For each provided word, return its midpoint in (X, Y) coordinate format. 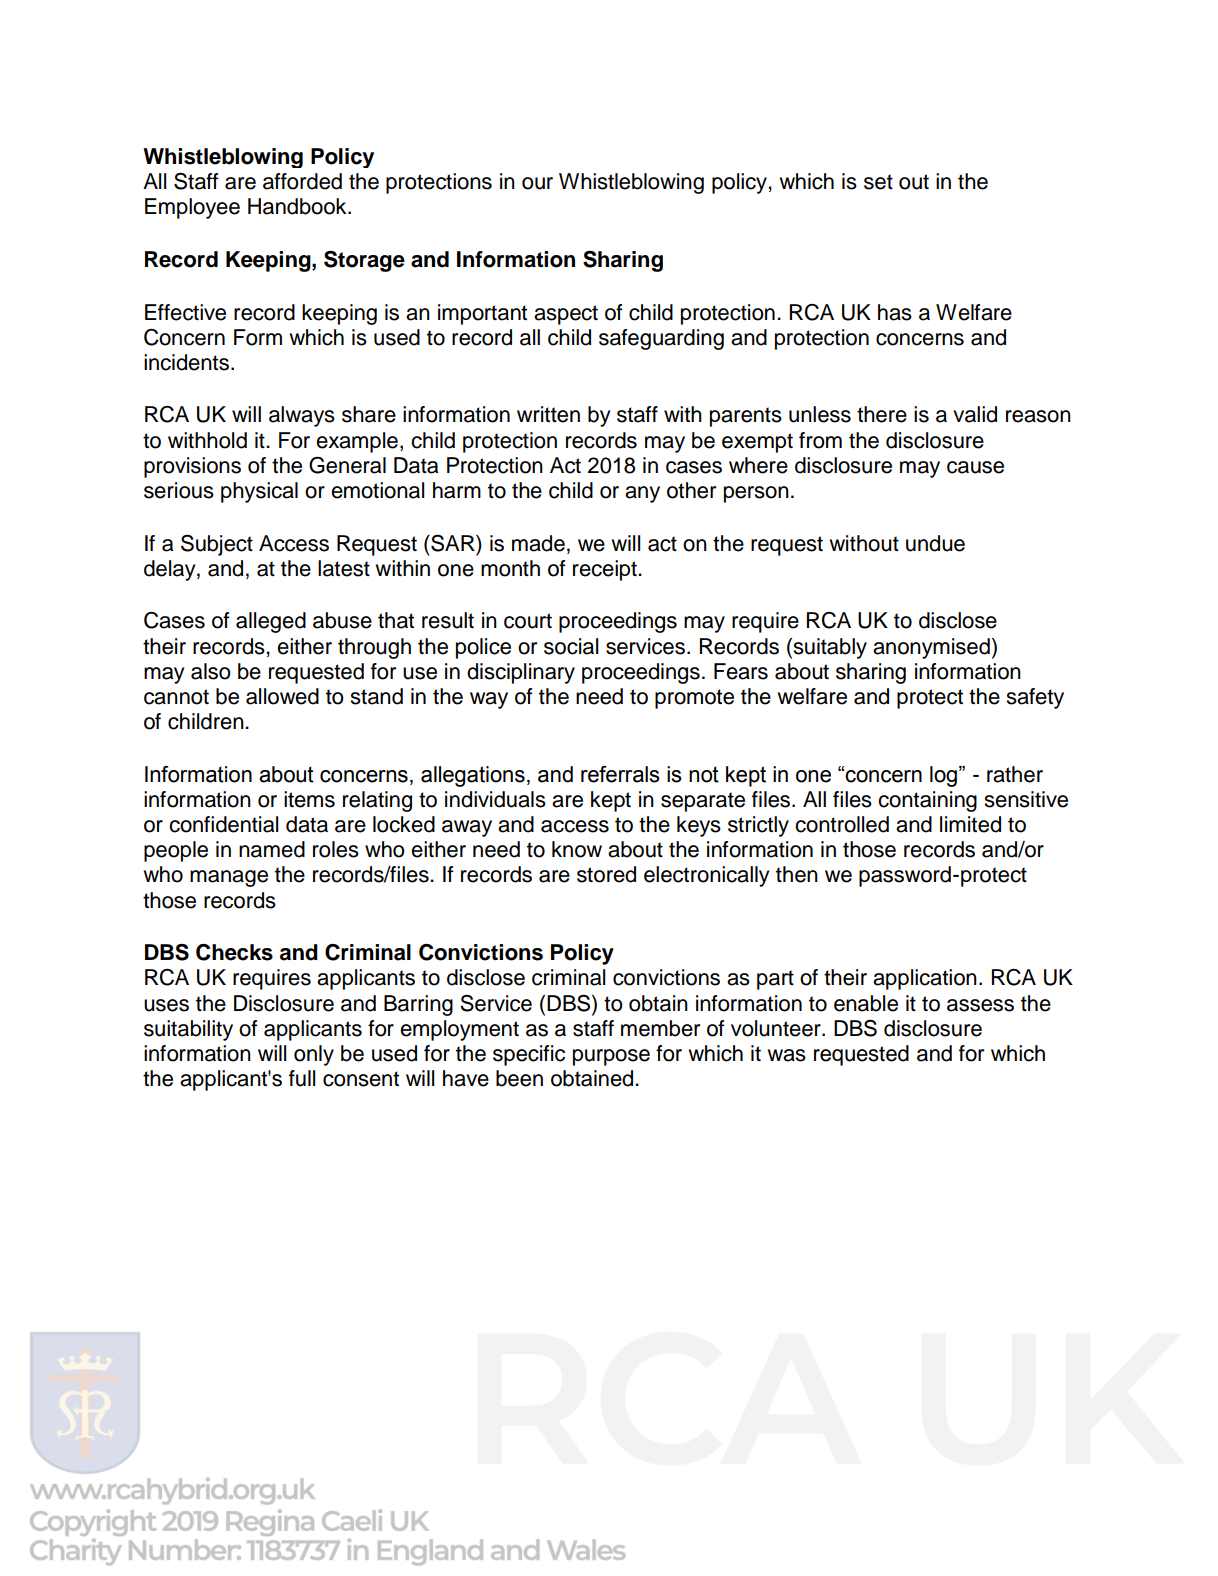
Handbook (298, 206)
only (314, 1055)
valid (975, 414)
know (577, 849)
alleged (271, 622)
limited (970, 824)
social (571, 646)
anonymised (931, 648)
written (548, 414)
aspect (566, 315)
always (302, 416)
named (272, 849)
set (878, 182)
